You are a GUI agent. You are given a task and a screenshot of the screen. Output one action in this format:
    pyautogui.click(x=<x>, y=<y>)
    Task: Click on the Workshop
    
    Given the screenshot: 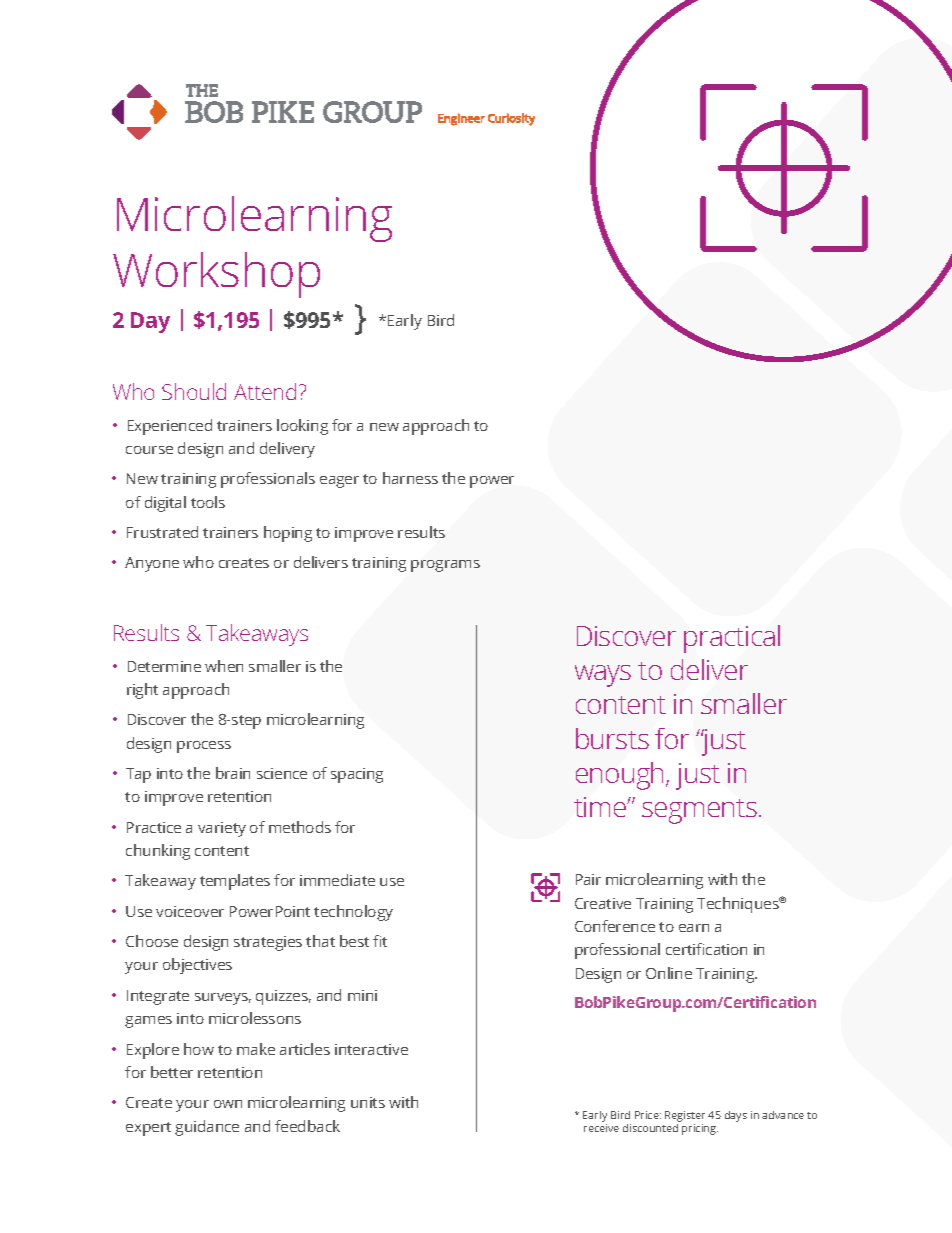 What is the action you would take?
    pyautogui.click(x=216, y=275)
